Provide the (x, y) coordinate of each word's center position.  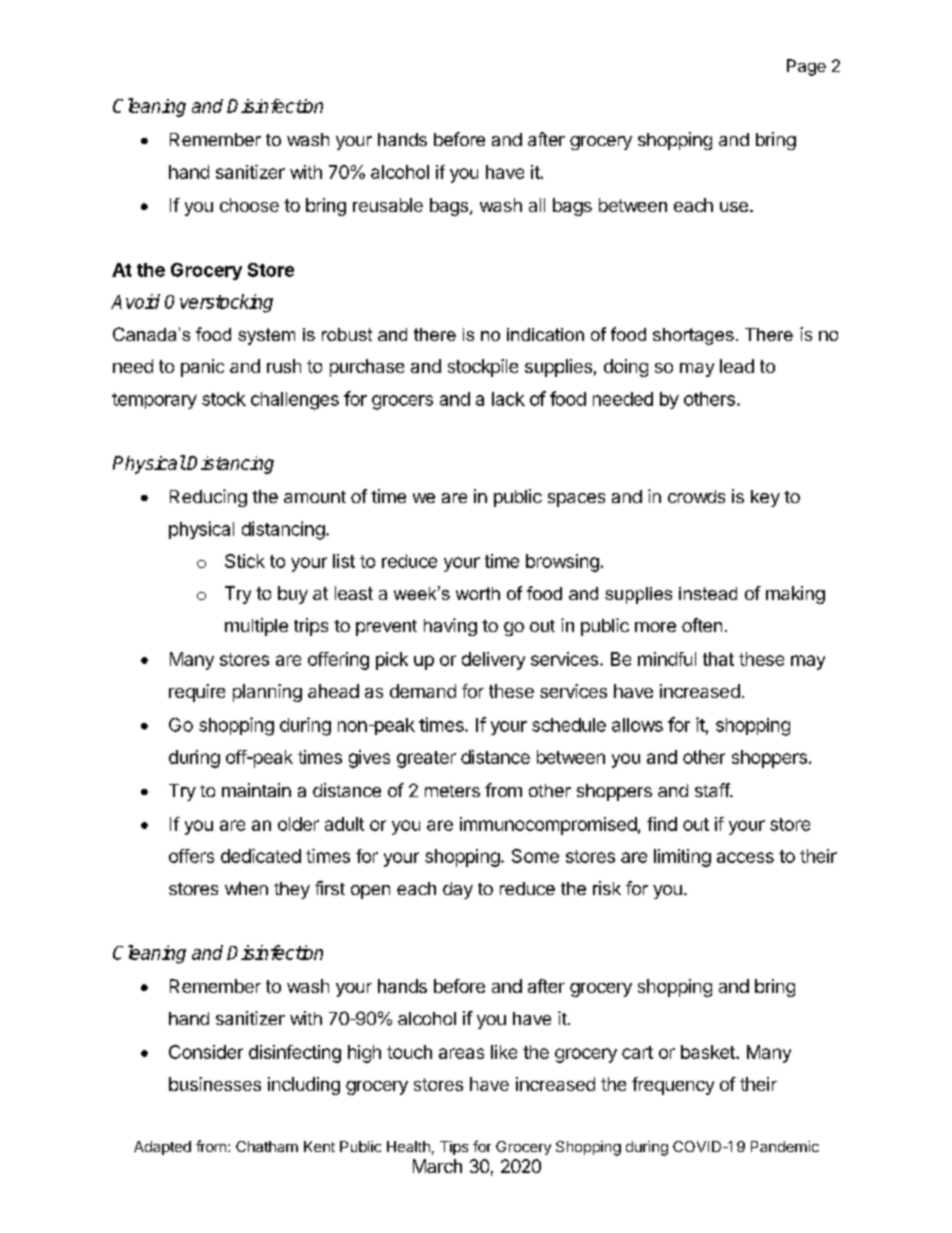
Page (806, 67)
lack (508, 399)
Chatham (267, 1146)
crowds (696, 496)
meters (452, 791)
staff (713, 790)
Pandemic (785, 1146)
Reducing (208, 498)
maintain (256, 790)
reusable (388, 205)
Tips (454, 1148)
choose (249, 205)
